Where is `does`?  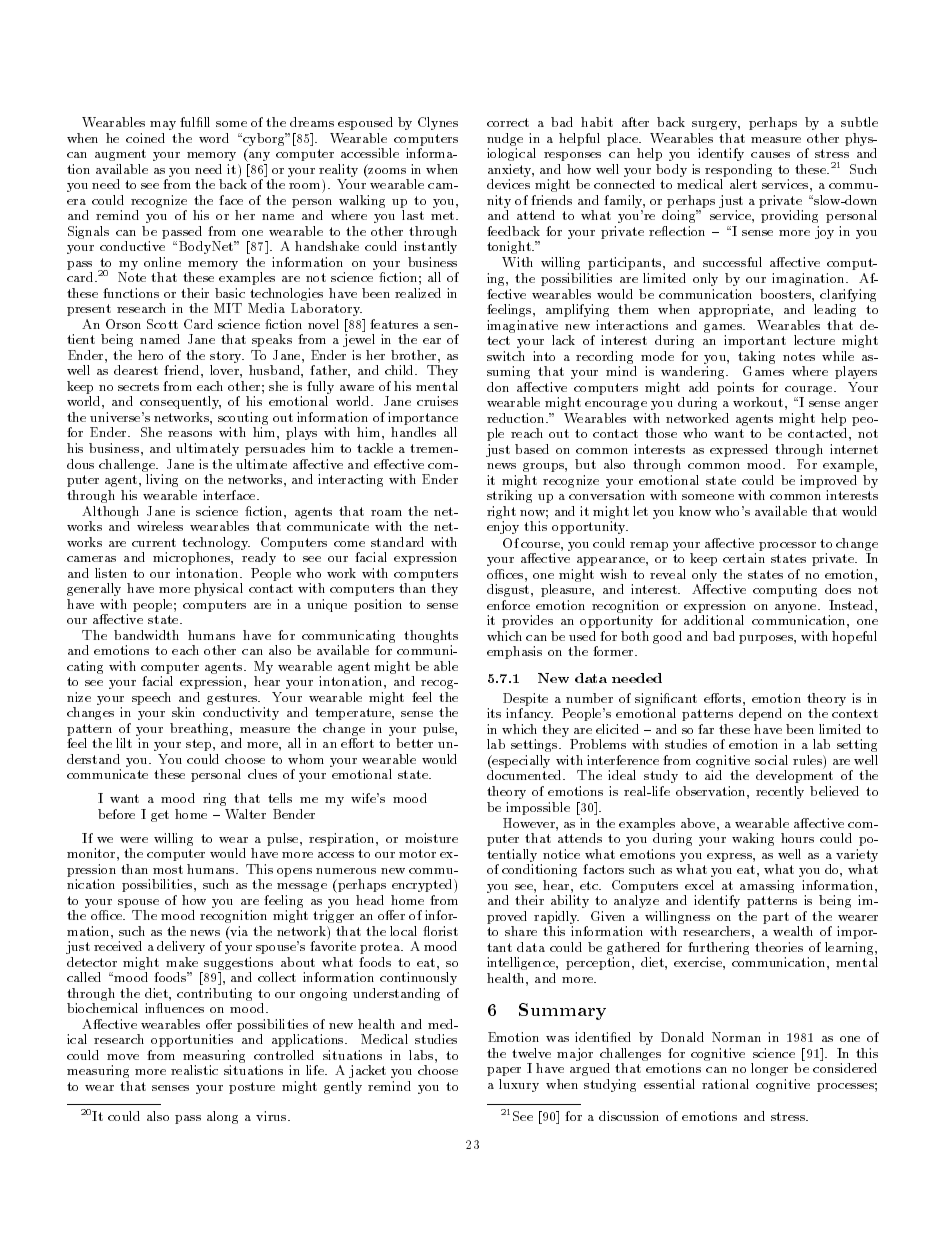 does is located at coordinates (838, 589).
